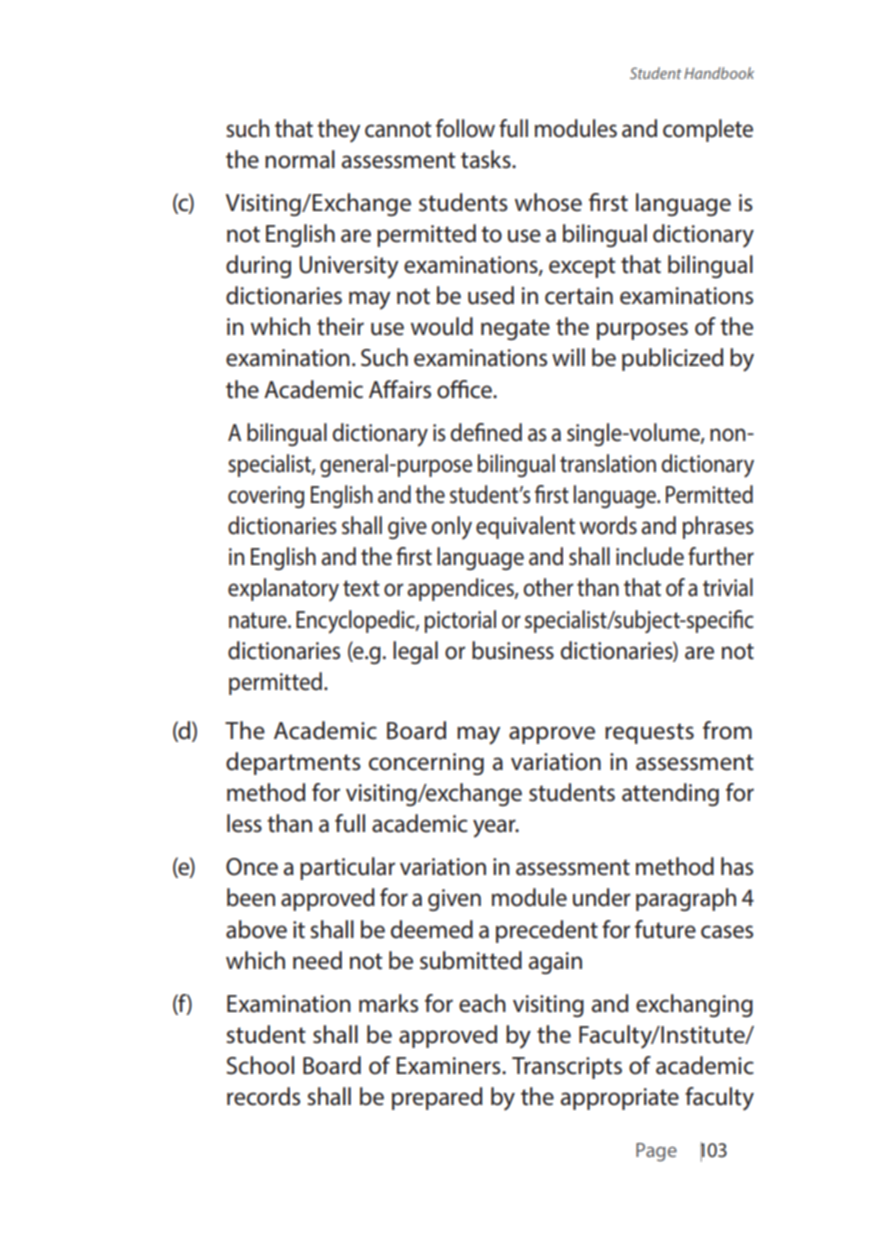  What do you see at coordinates (283, 590) in the screenshot?
I see `explanatory` at bounding box center [283, 590].
